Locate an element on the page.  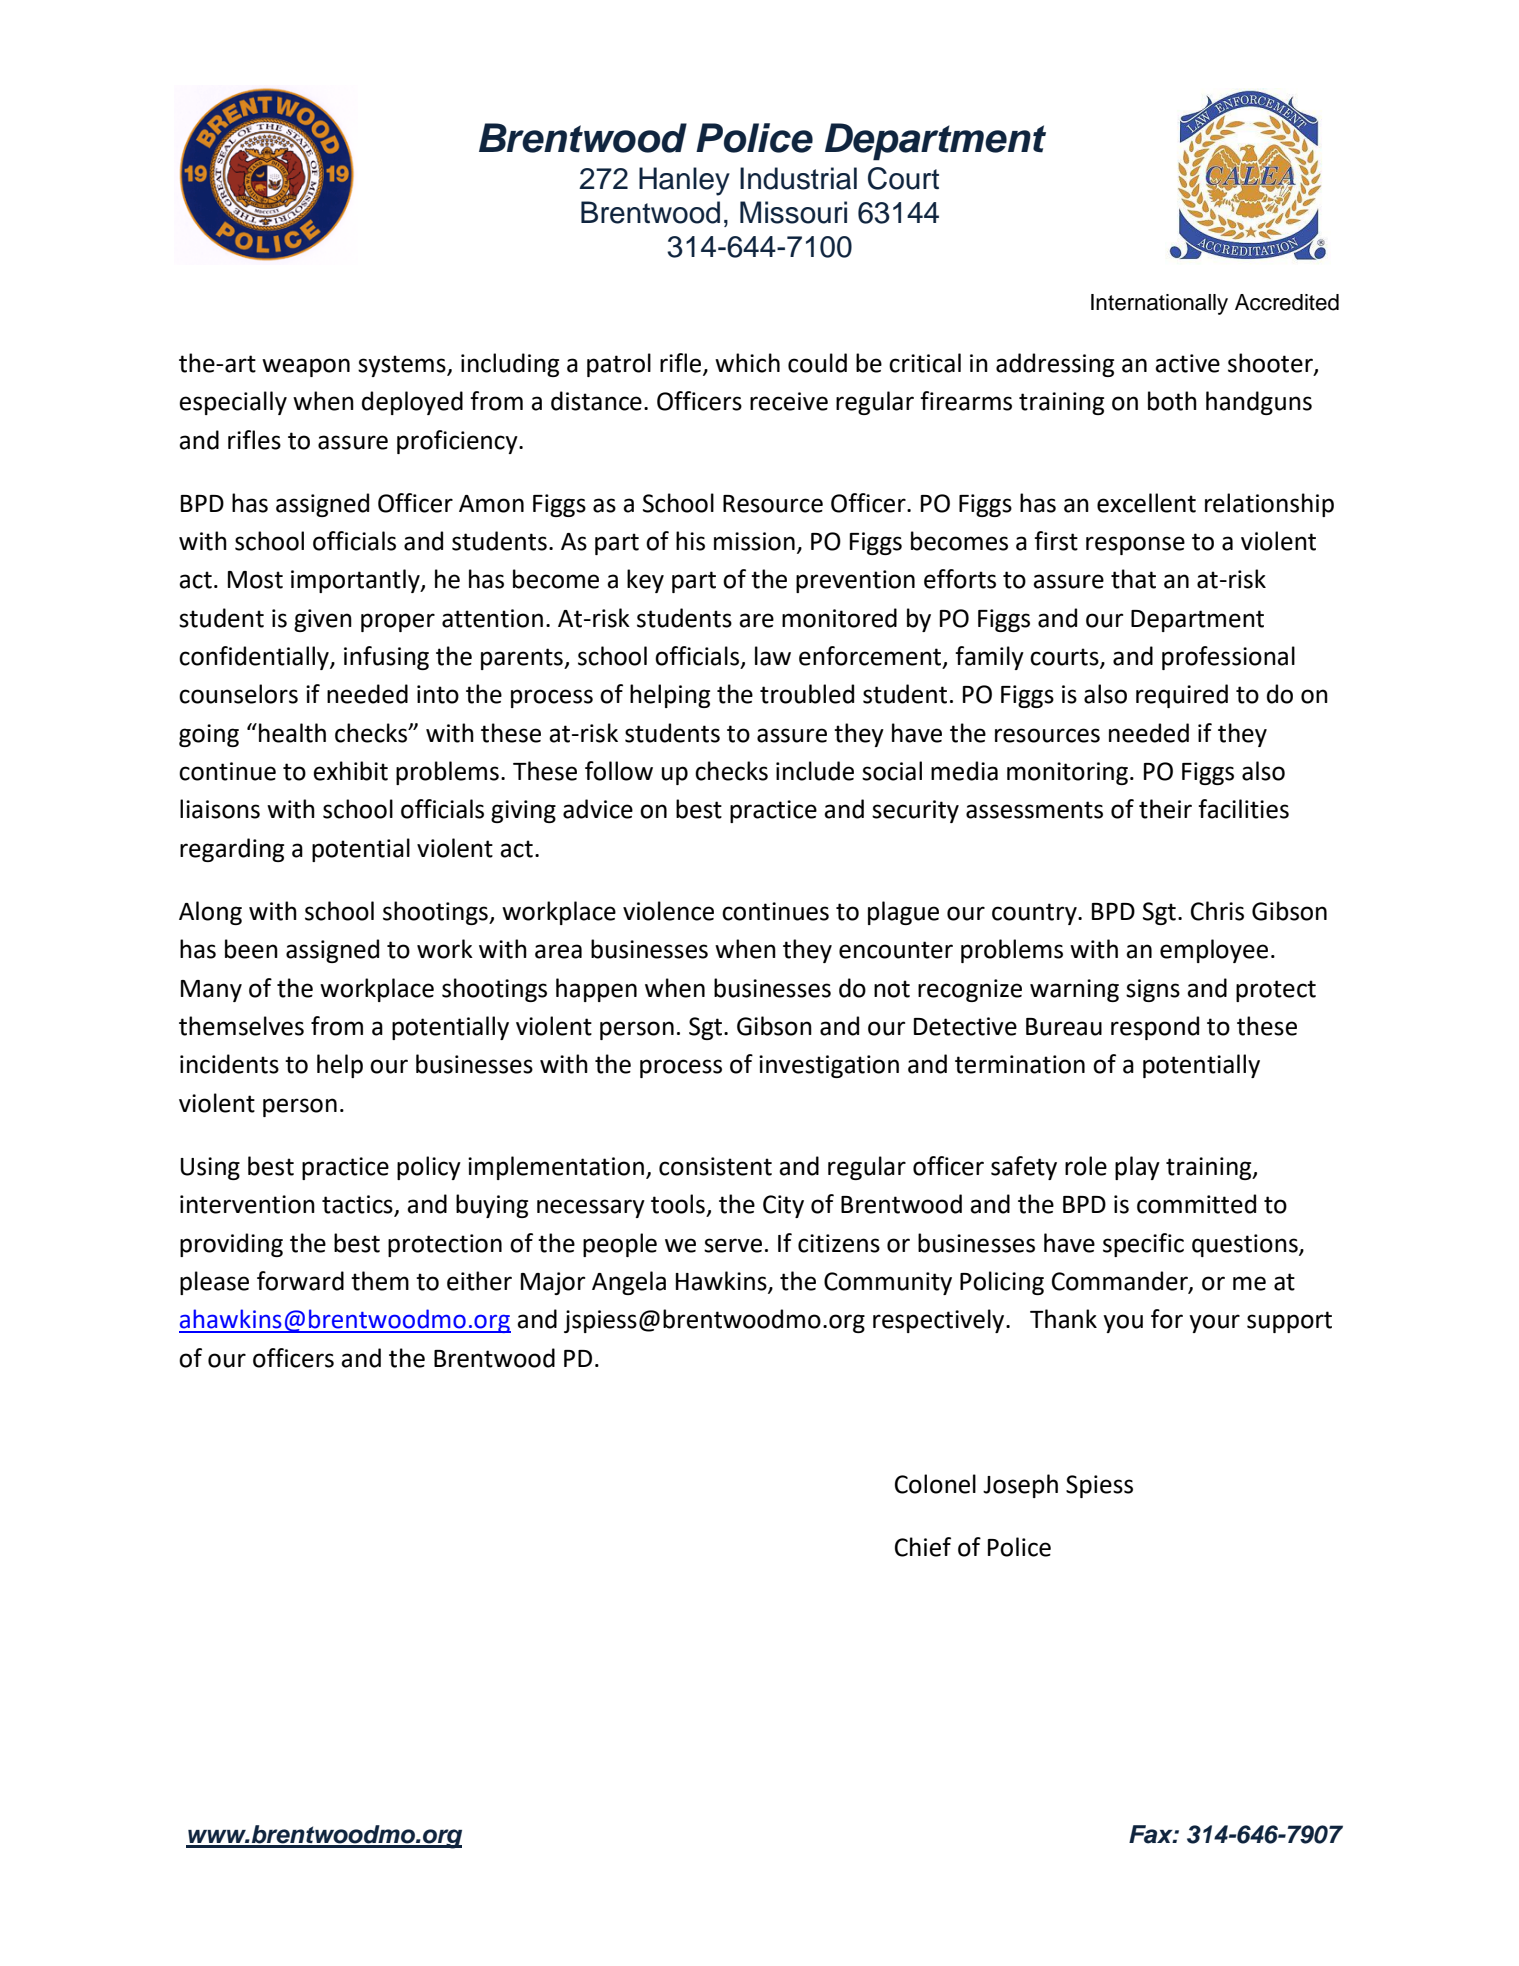
their is located at coordinates (1165, 809).
